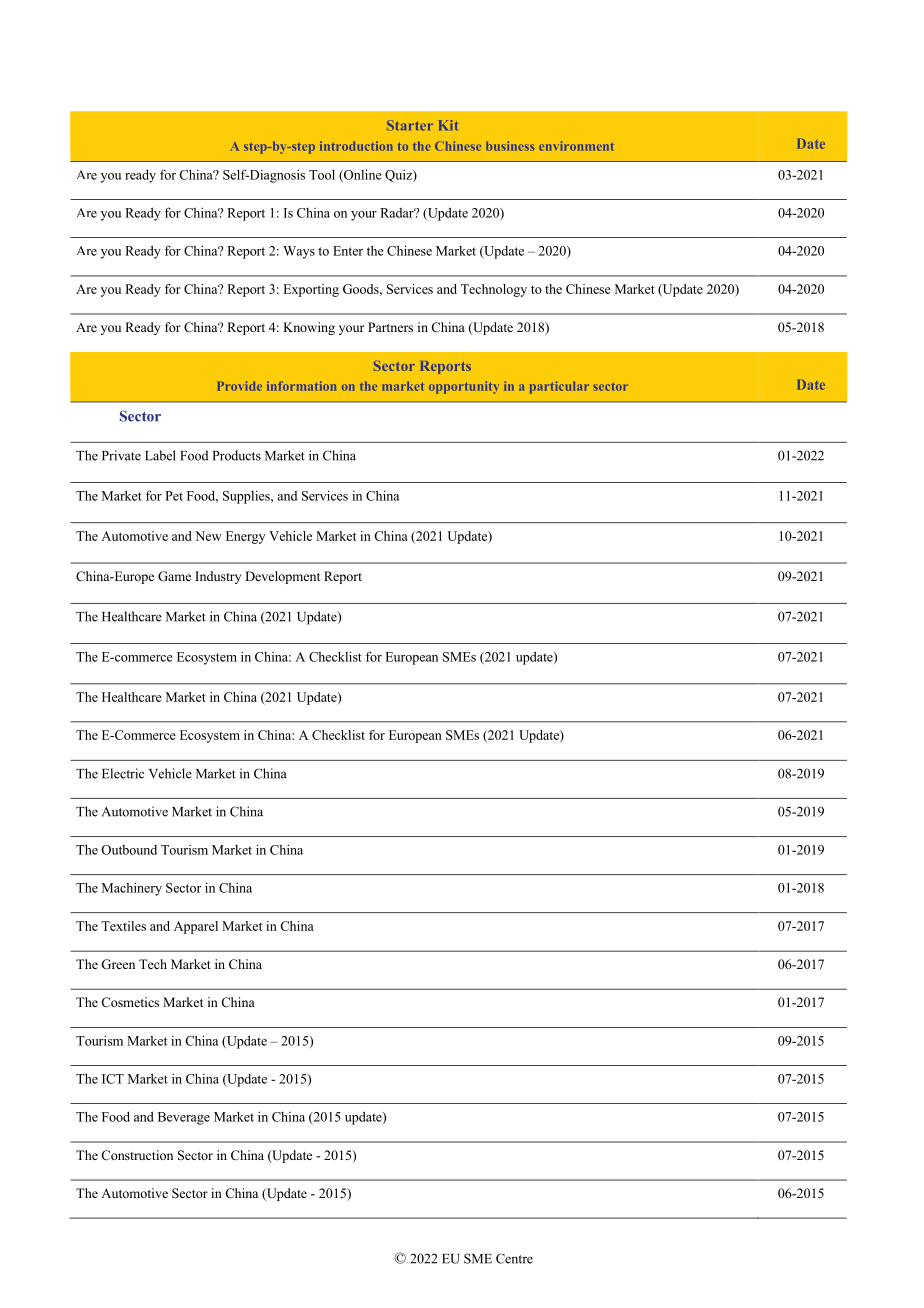 The height and width of the screenshot is (1308, 924). What do you see at coordinates (559, 387) in the screenshot?
I see `particular` at bounding box center [559, 387].
